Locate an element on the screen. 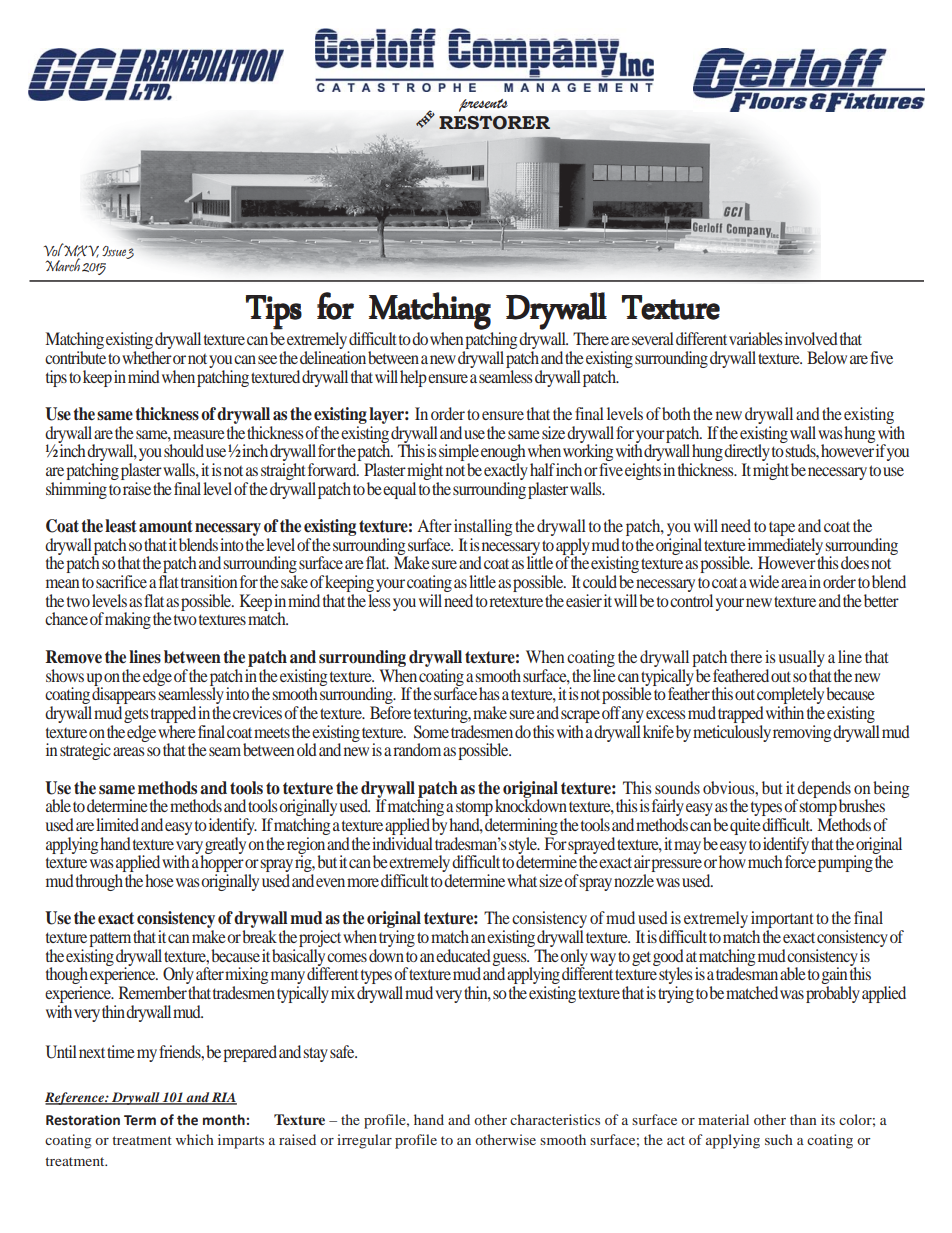  presents is located at coordinates (483, 105).
